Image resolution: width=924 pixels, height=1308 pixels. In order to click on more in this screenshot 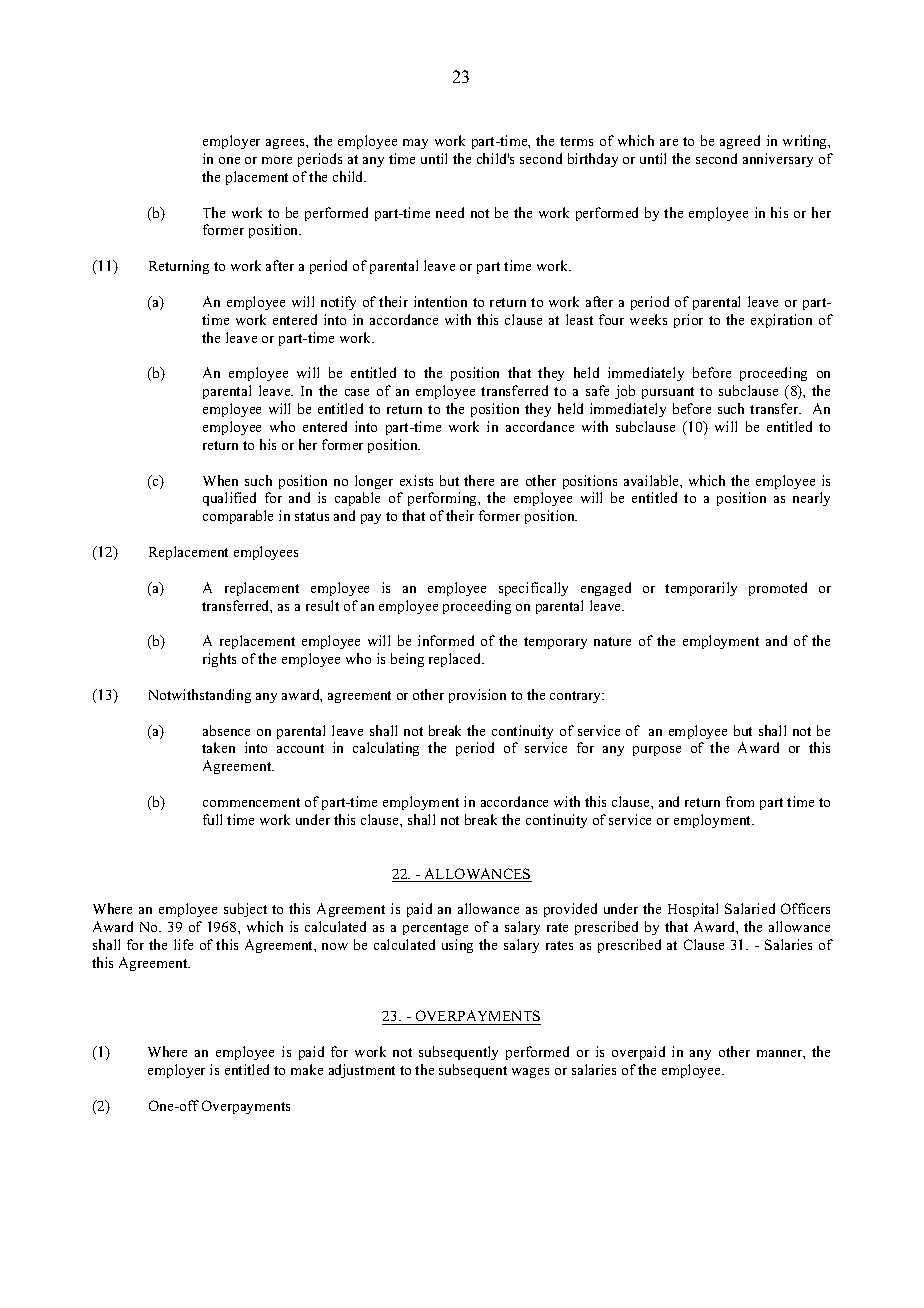, I will do `click(277, 160)`.
